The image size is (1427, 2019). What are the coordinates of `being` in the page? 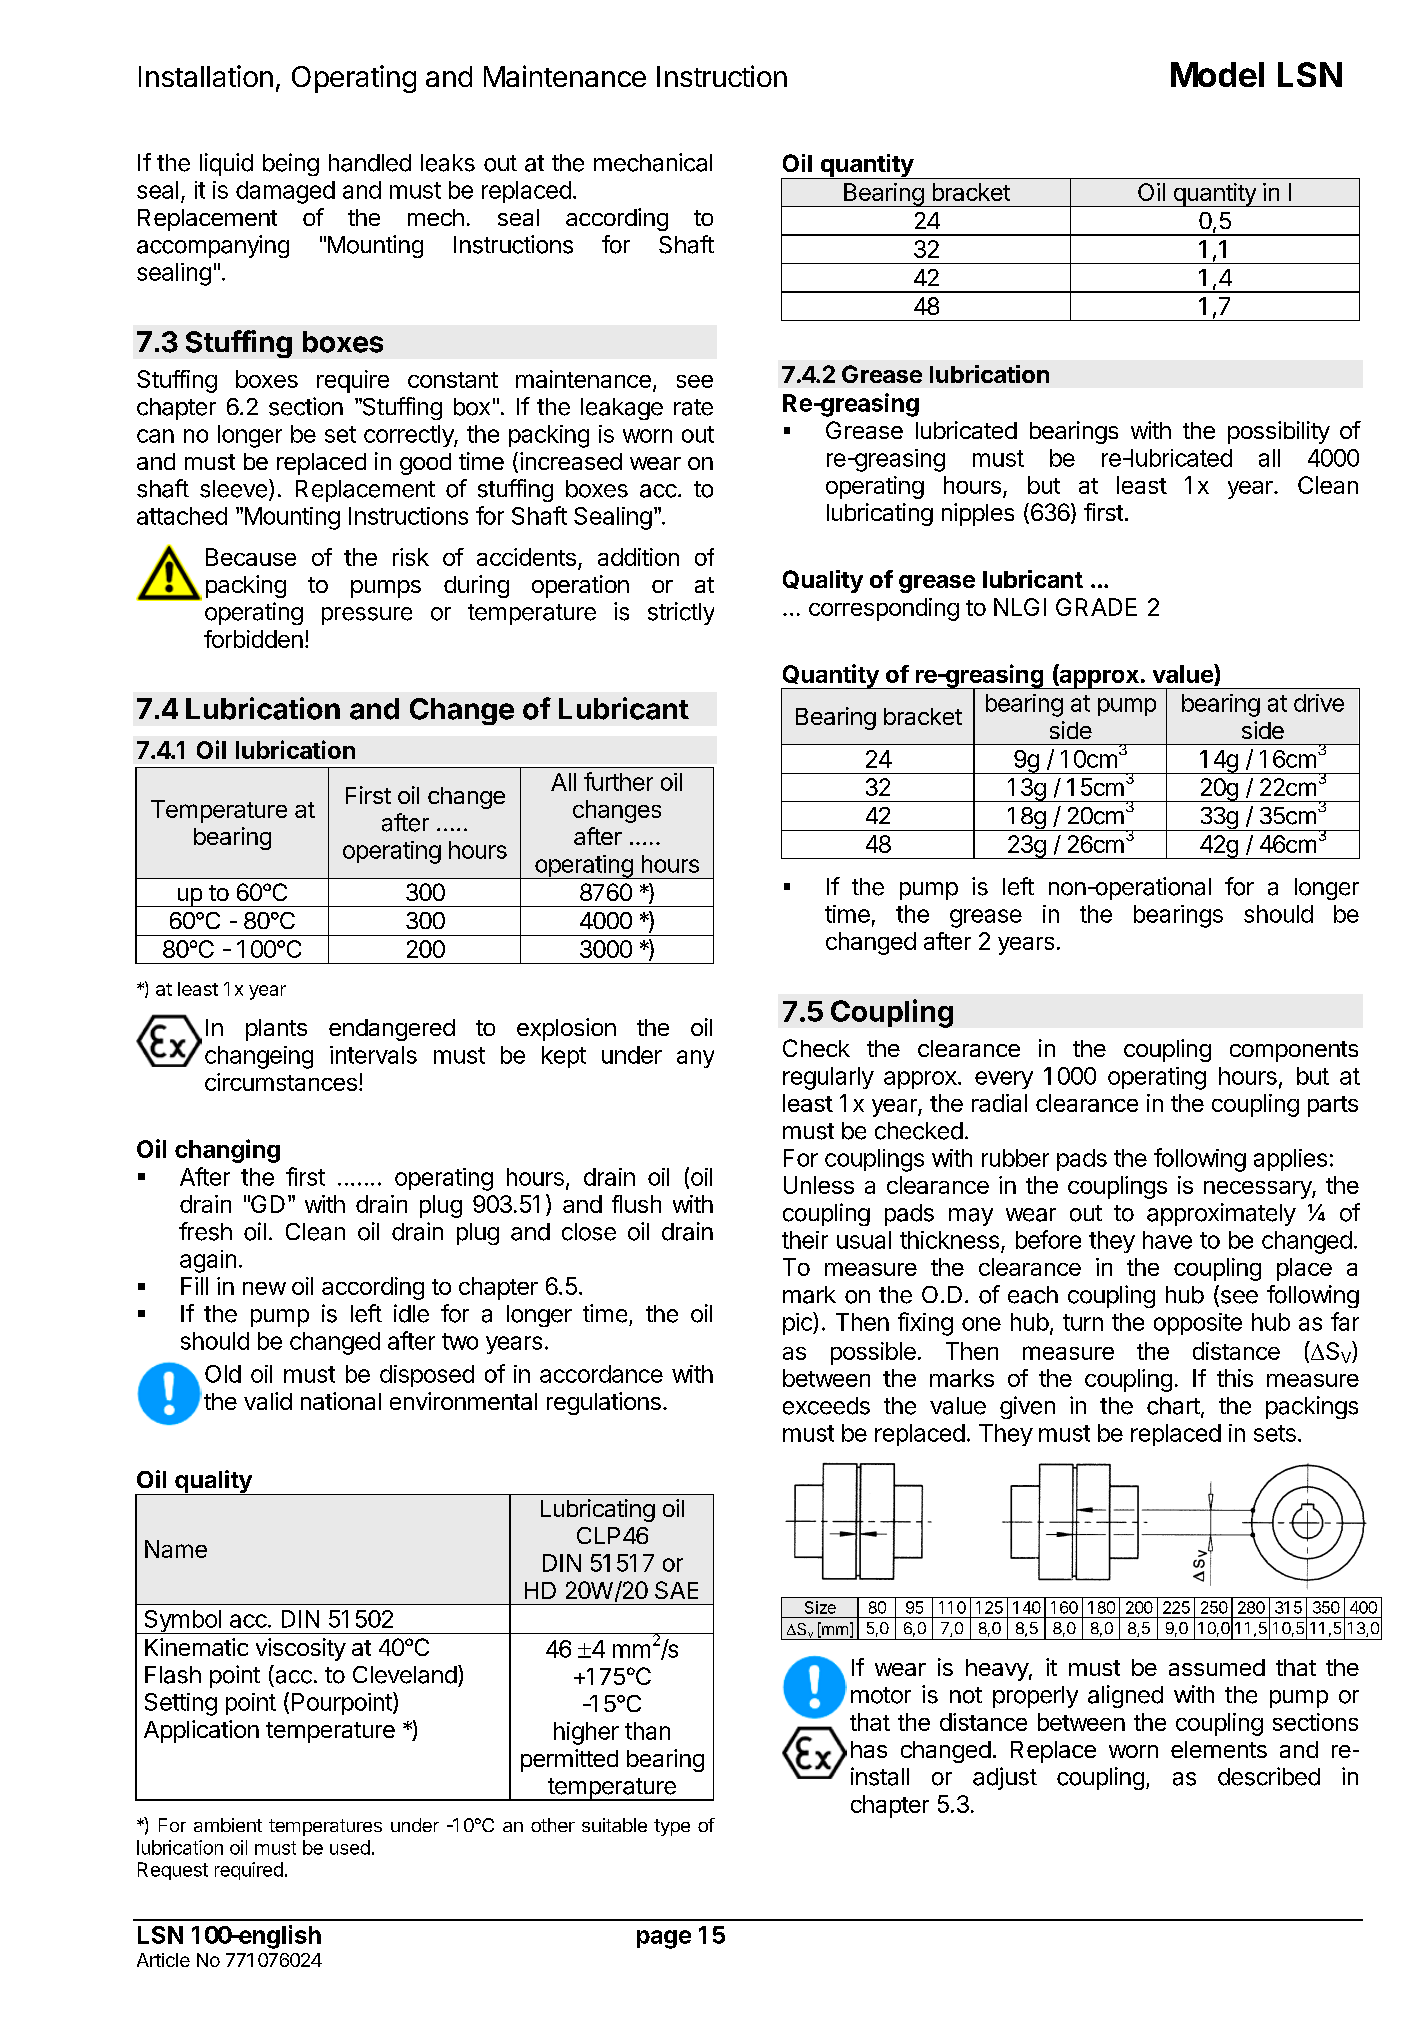 It's located at (291, 164).
